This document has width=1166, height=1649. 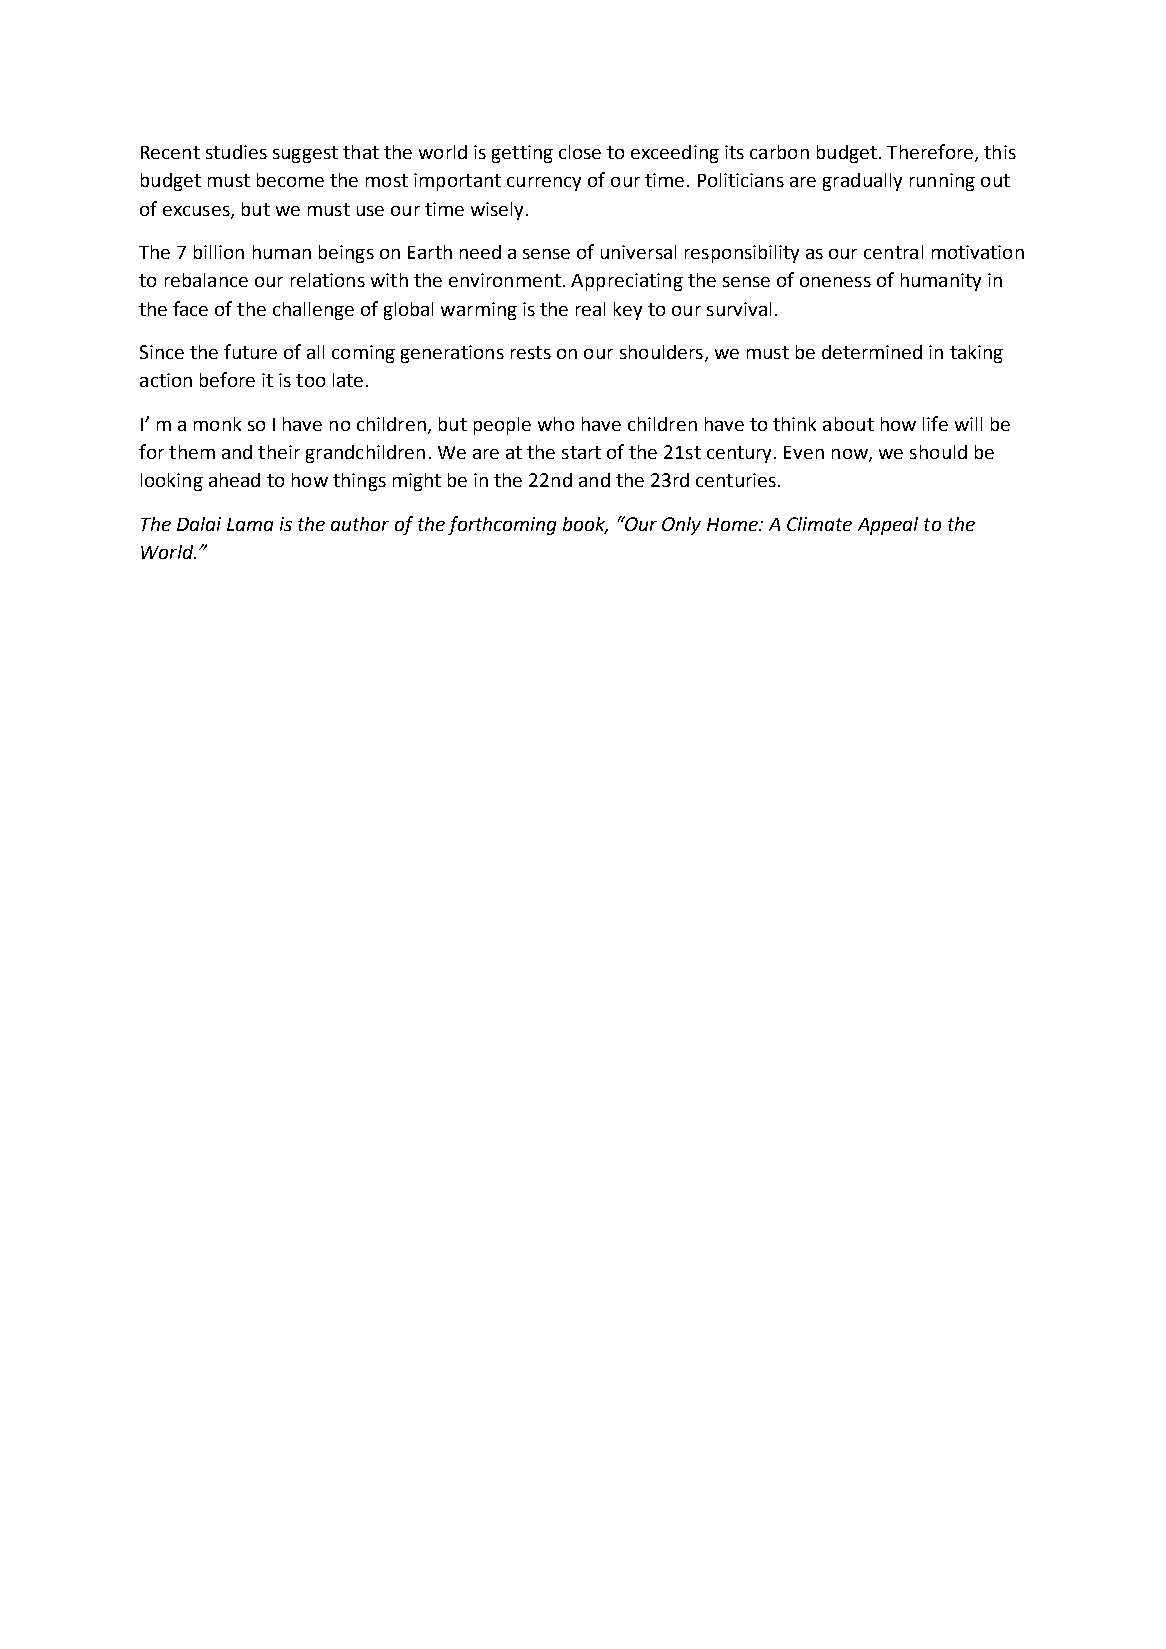 I want to click on Appreciating, so click(x=627, y=282).
